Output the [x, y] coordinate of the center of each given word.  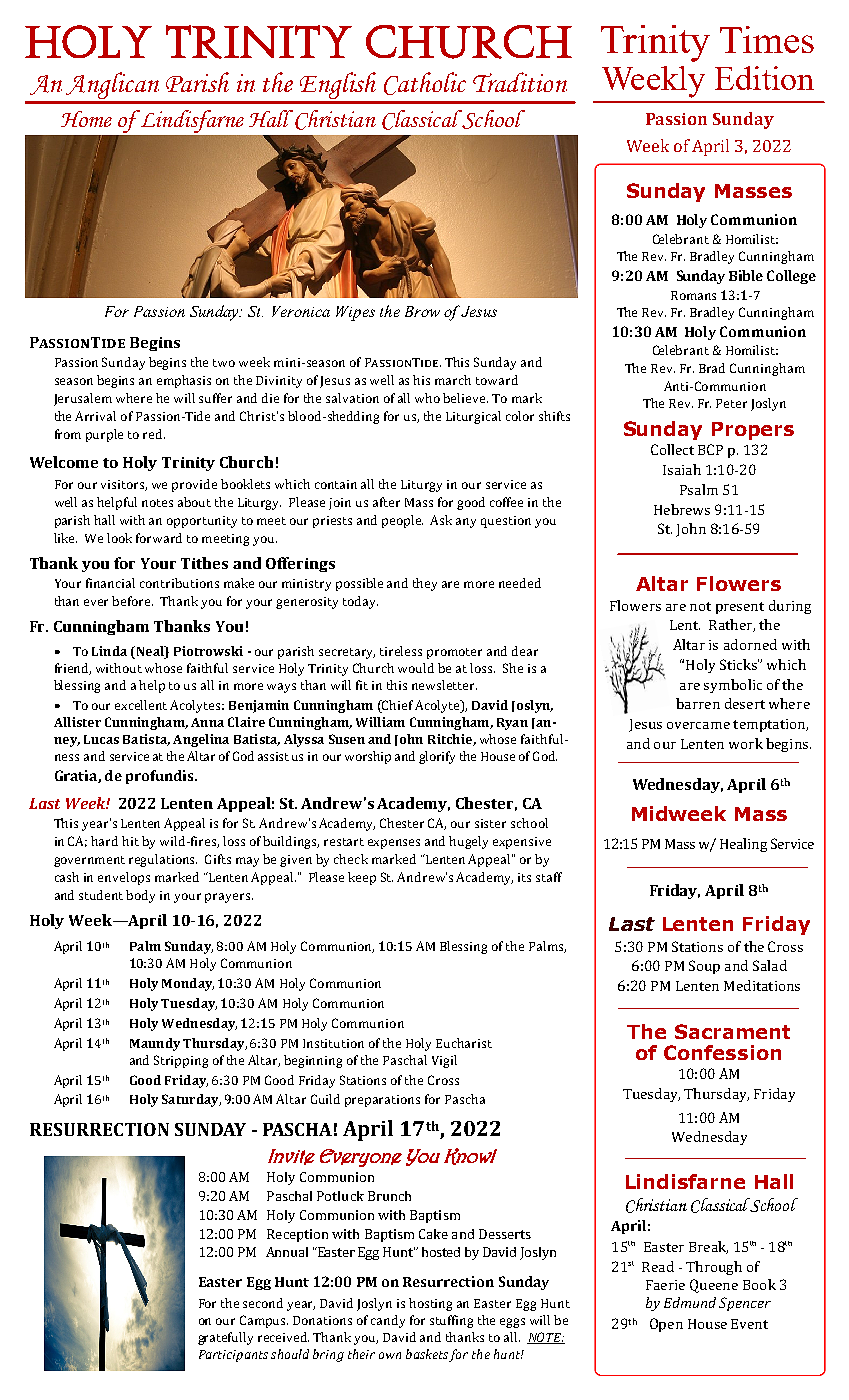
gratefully [225, 1338]
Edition [764, 78]
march [453, 380]
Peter [731, 403]
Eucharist [464, 1043]
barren [698, 703]
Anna [207, 722]
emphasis [184, 381]
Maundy [155, 1044]
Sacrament [732, 1031]
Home [86, 119]
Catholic [425, 83]
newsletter [444, 685]
